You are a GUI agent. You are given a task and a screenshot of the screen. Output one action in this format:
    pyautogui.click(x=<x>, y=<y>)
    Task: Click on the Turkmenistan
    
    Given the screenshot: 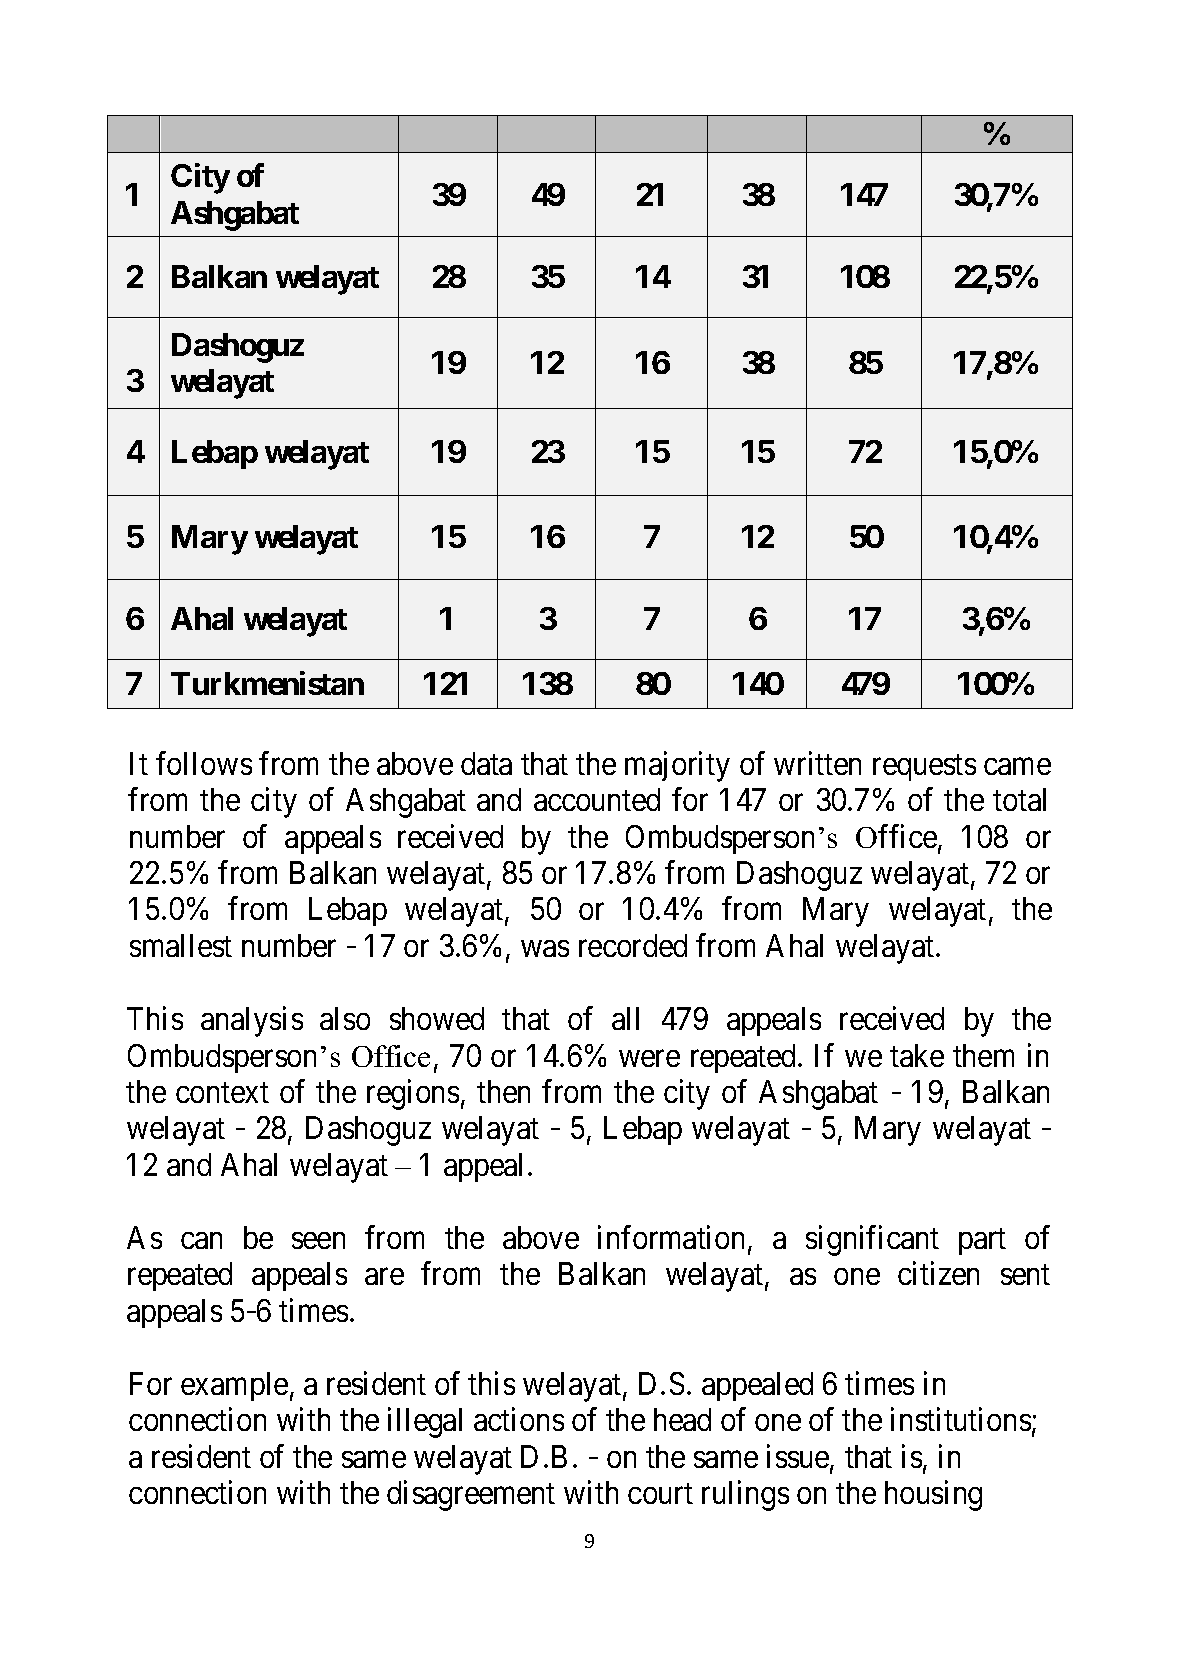 What is the action you would take?
    pyautogui.click(x=267, y=683)
